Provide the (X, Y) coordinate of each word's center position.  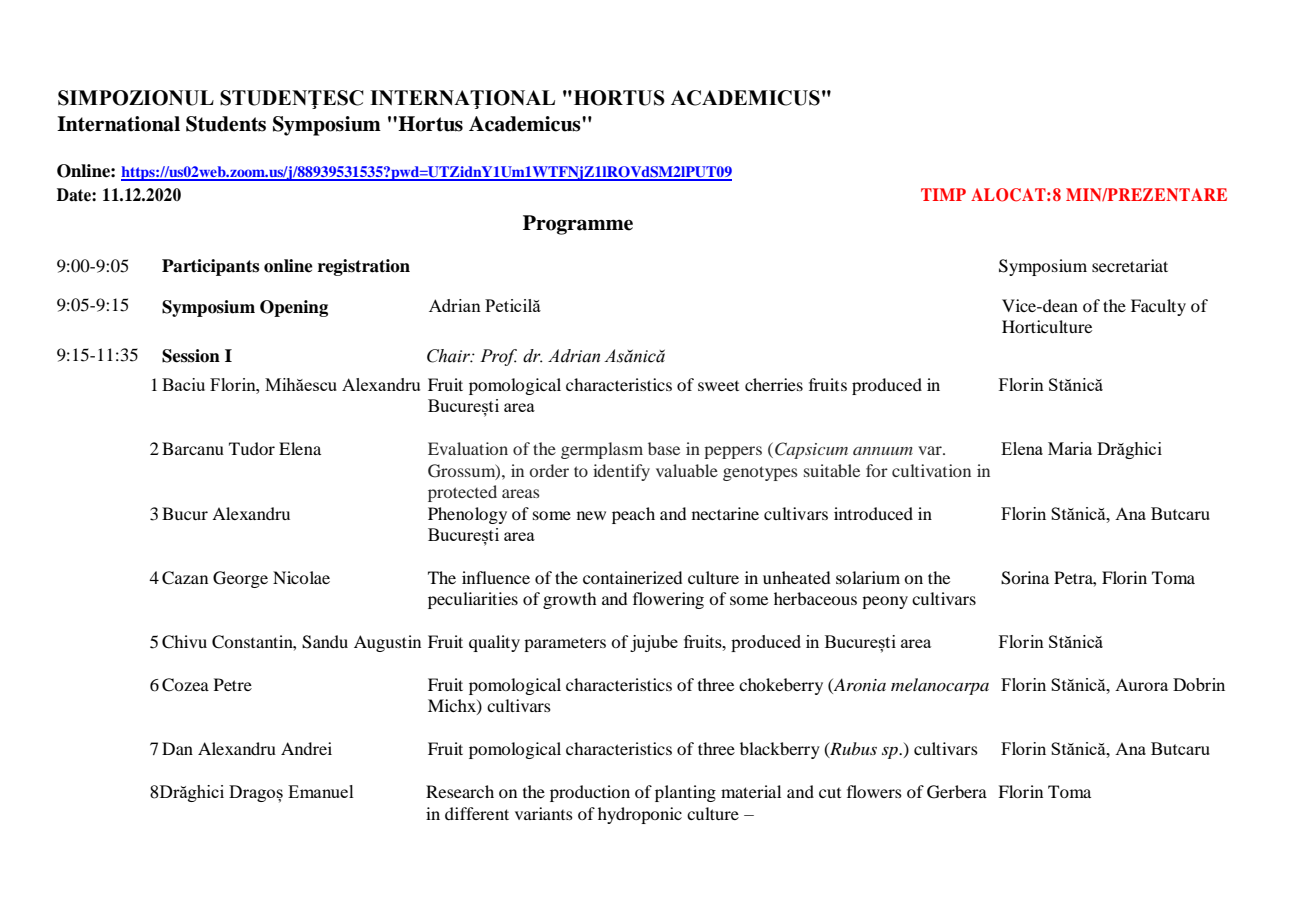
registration (364, 267)
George (240, 579)
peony (885, 602)
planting (685, 793)
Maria (1070, 448)
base (664, 448)
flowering (668, 600)
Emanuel (321, 791)
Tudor (252, 448)
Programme (578, 225)
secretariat (1130, 265)
